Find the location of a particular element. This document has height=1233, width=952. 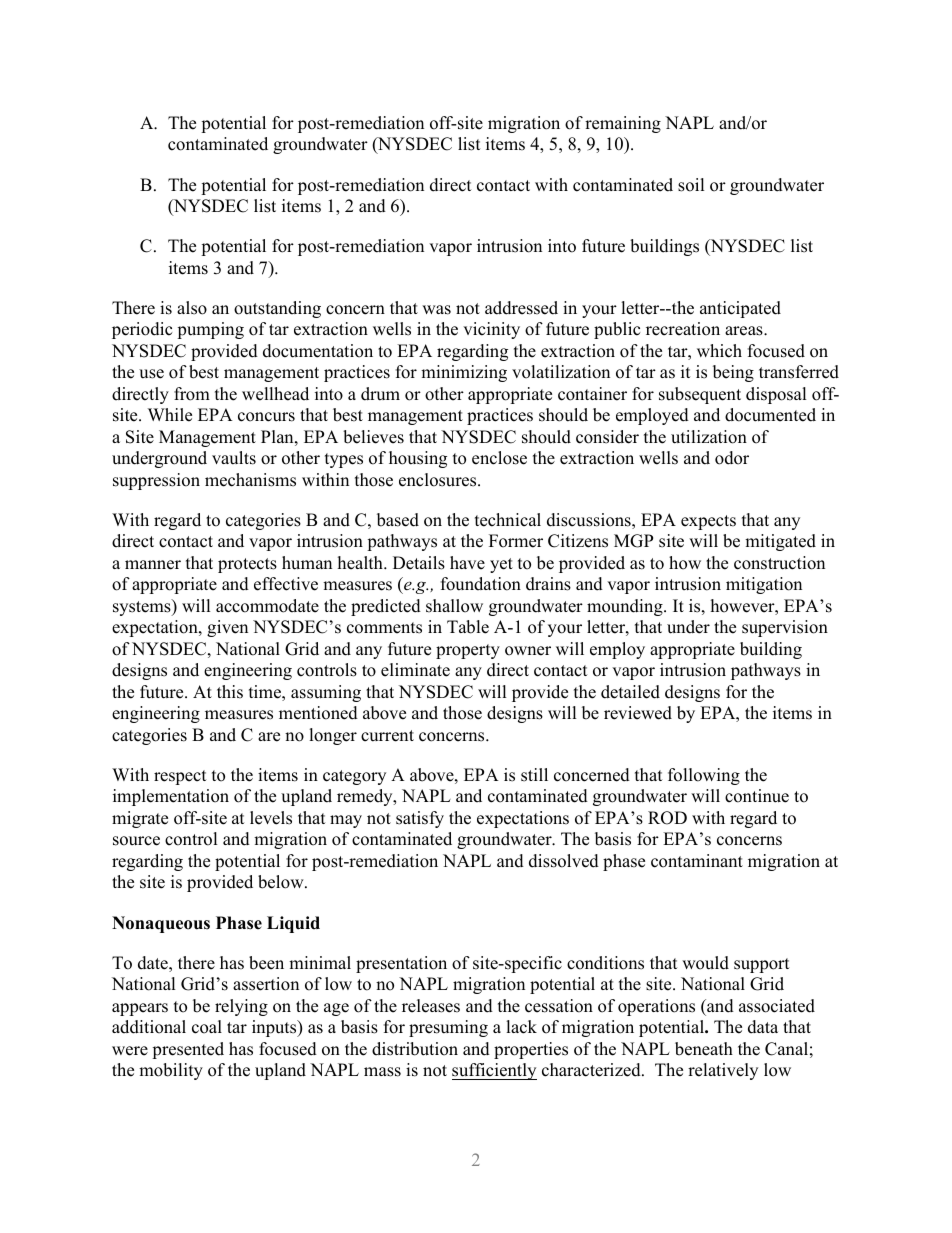

technical is located at coordinates (508, 520).
